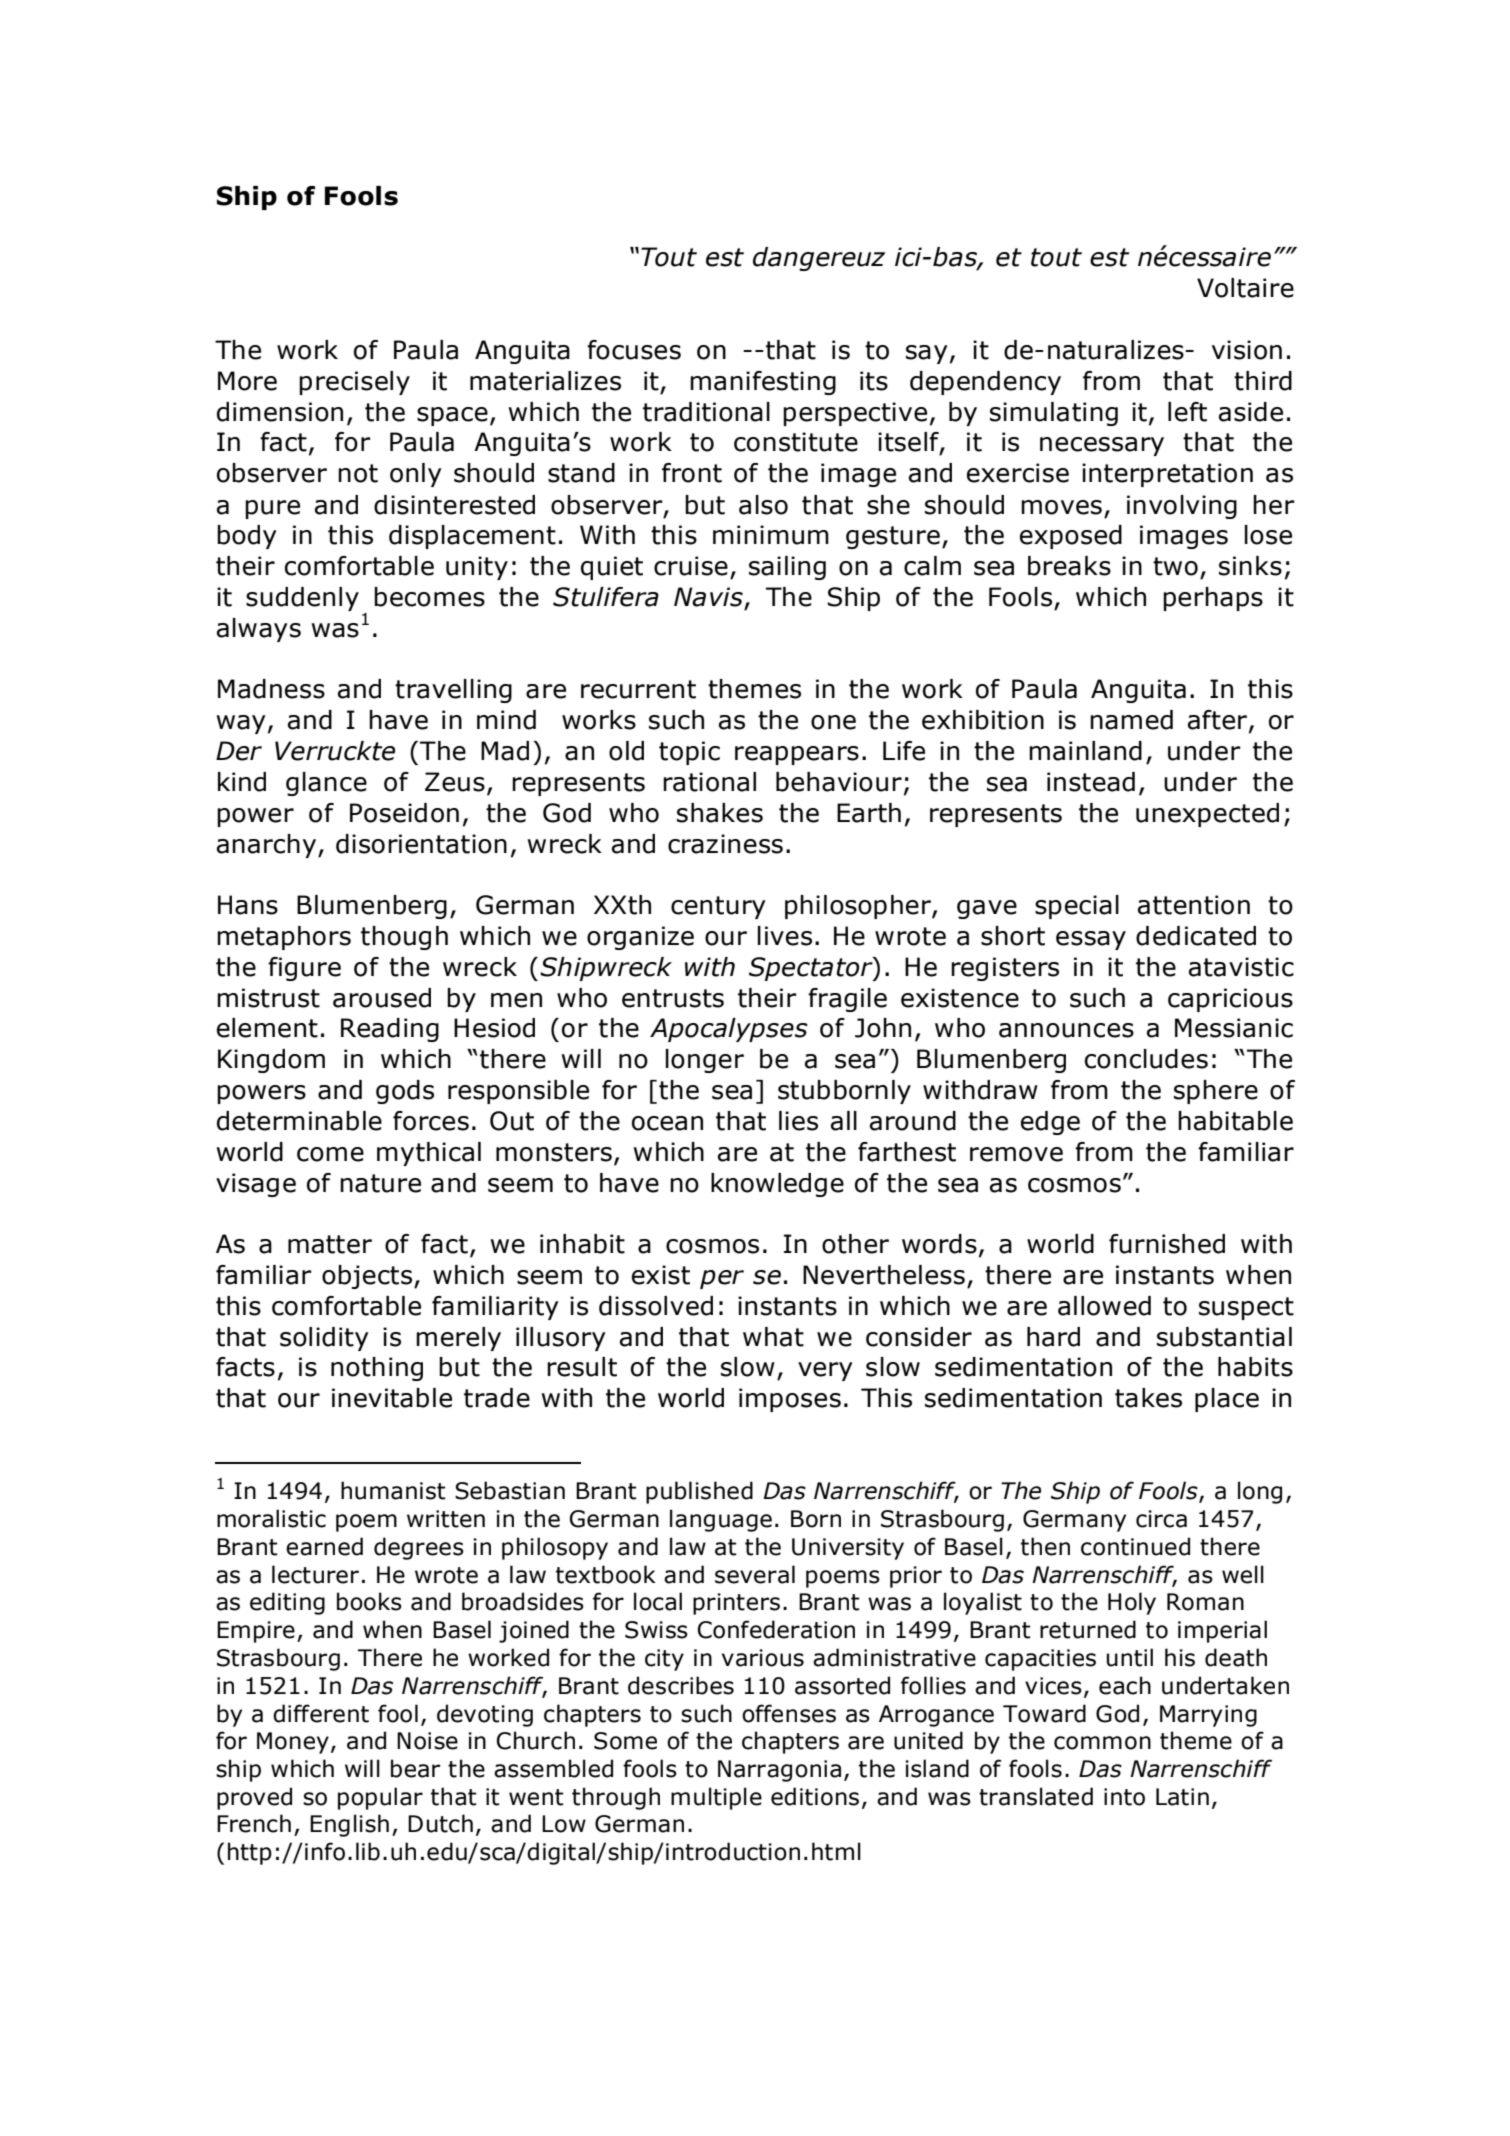 This screenshot has height=2136, width=1510. I want to click on manifesting, so click(763, 383).
